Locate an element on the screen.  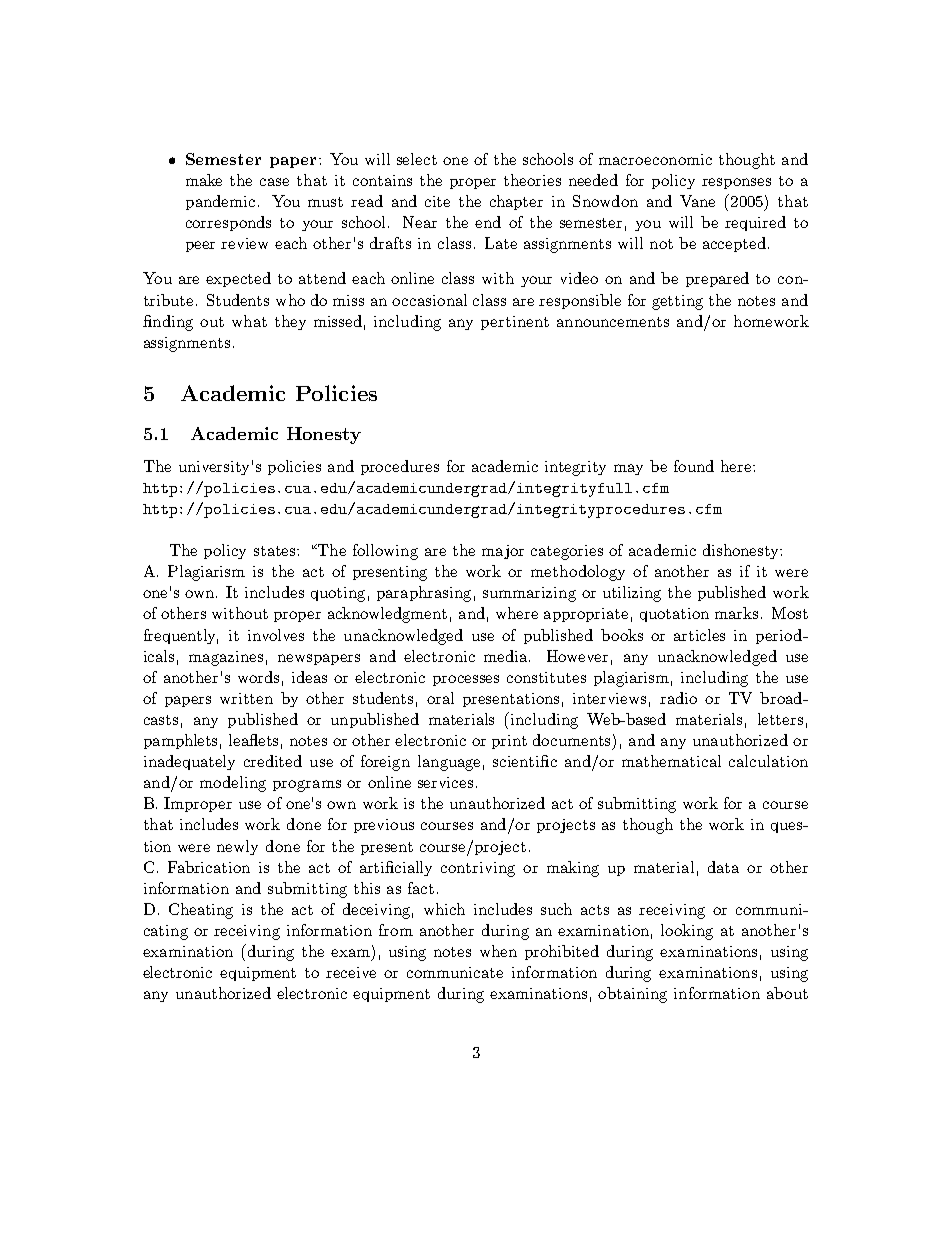
marks is located at coordinates (736, 613).
